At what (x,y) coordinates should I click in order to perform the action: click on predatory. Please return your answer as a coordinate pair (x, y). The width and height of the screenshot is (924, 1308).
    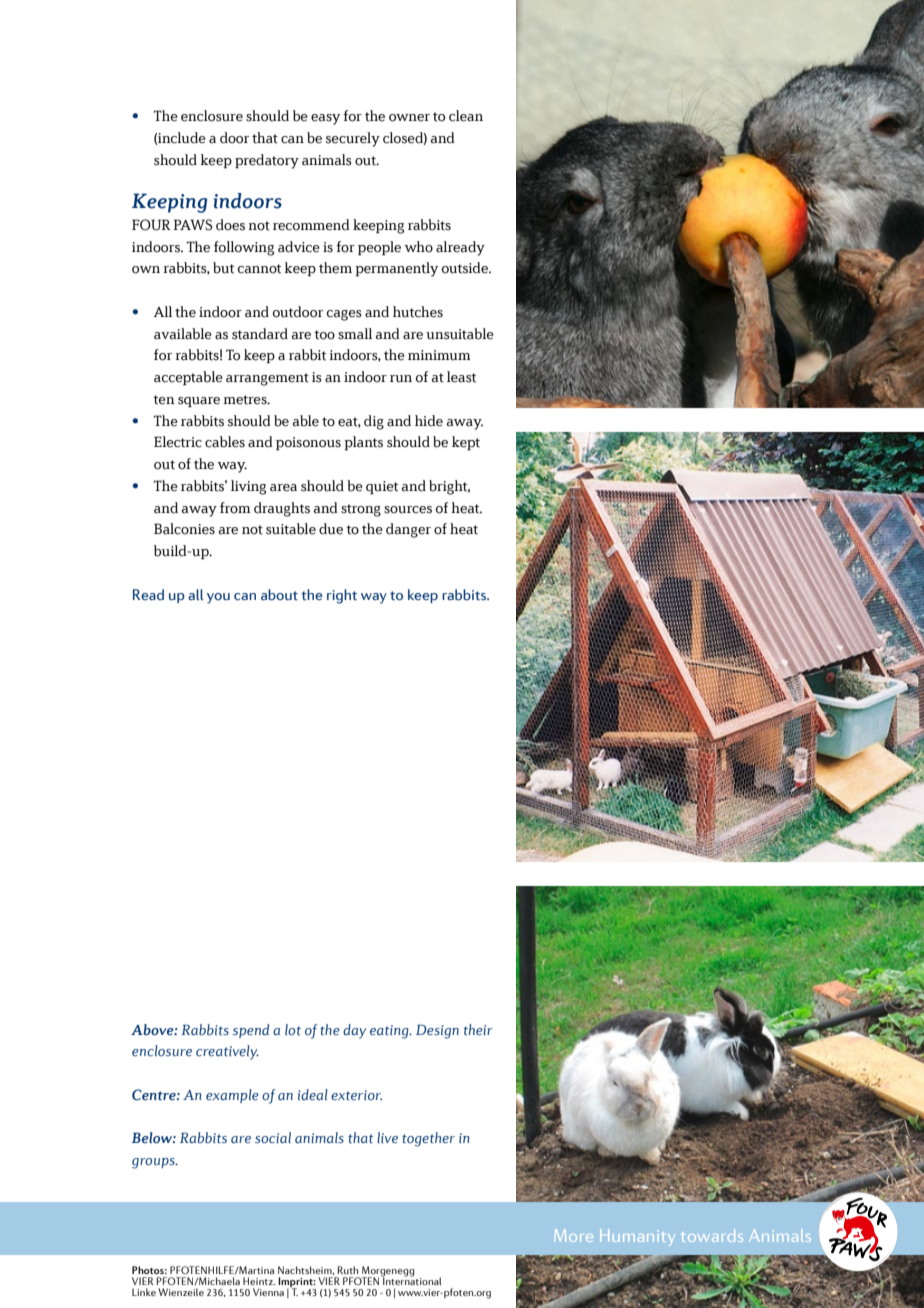
    Looking at the image, I should click on (267, 161).
